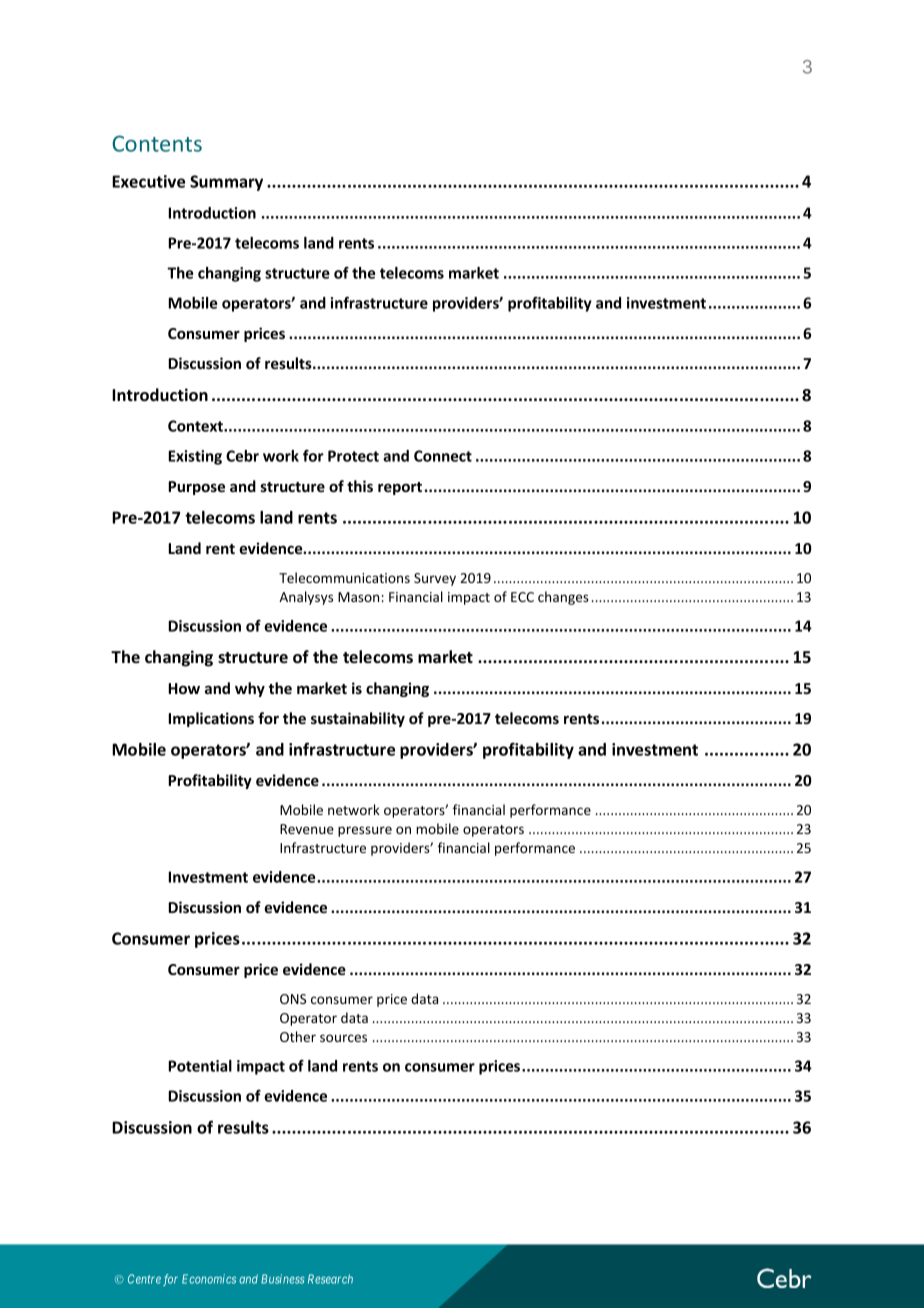 This screenshot has height=1308, width=924. I want to click on sustainability, so click(358, 719).
